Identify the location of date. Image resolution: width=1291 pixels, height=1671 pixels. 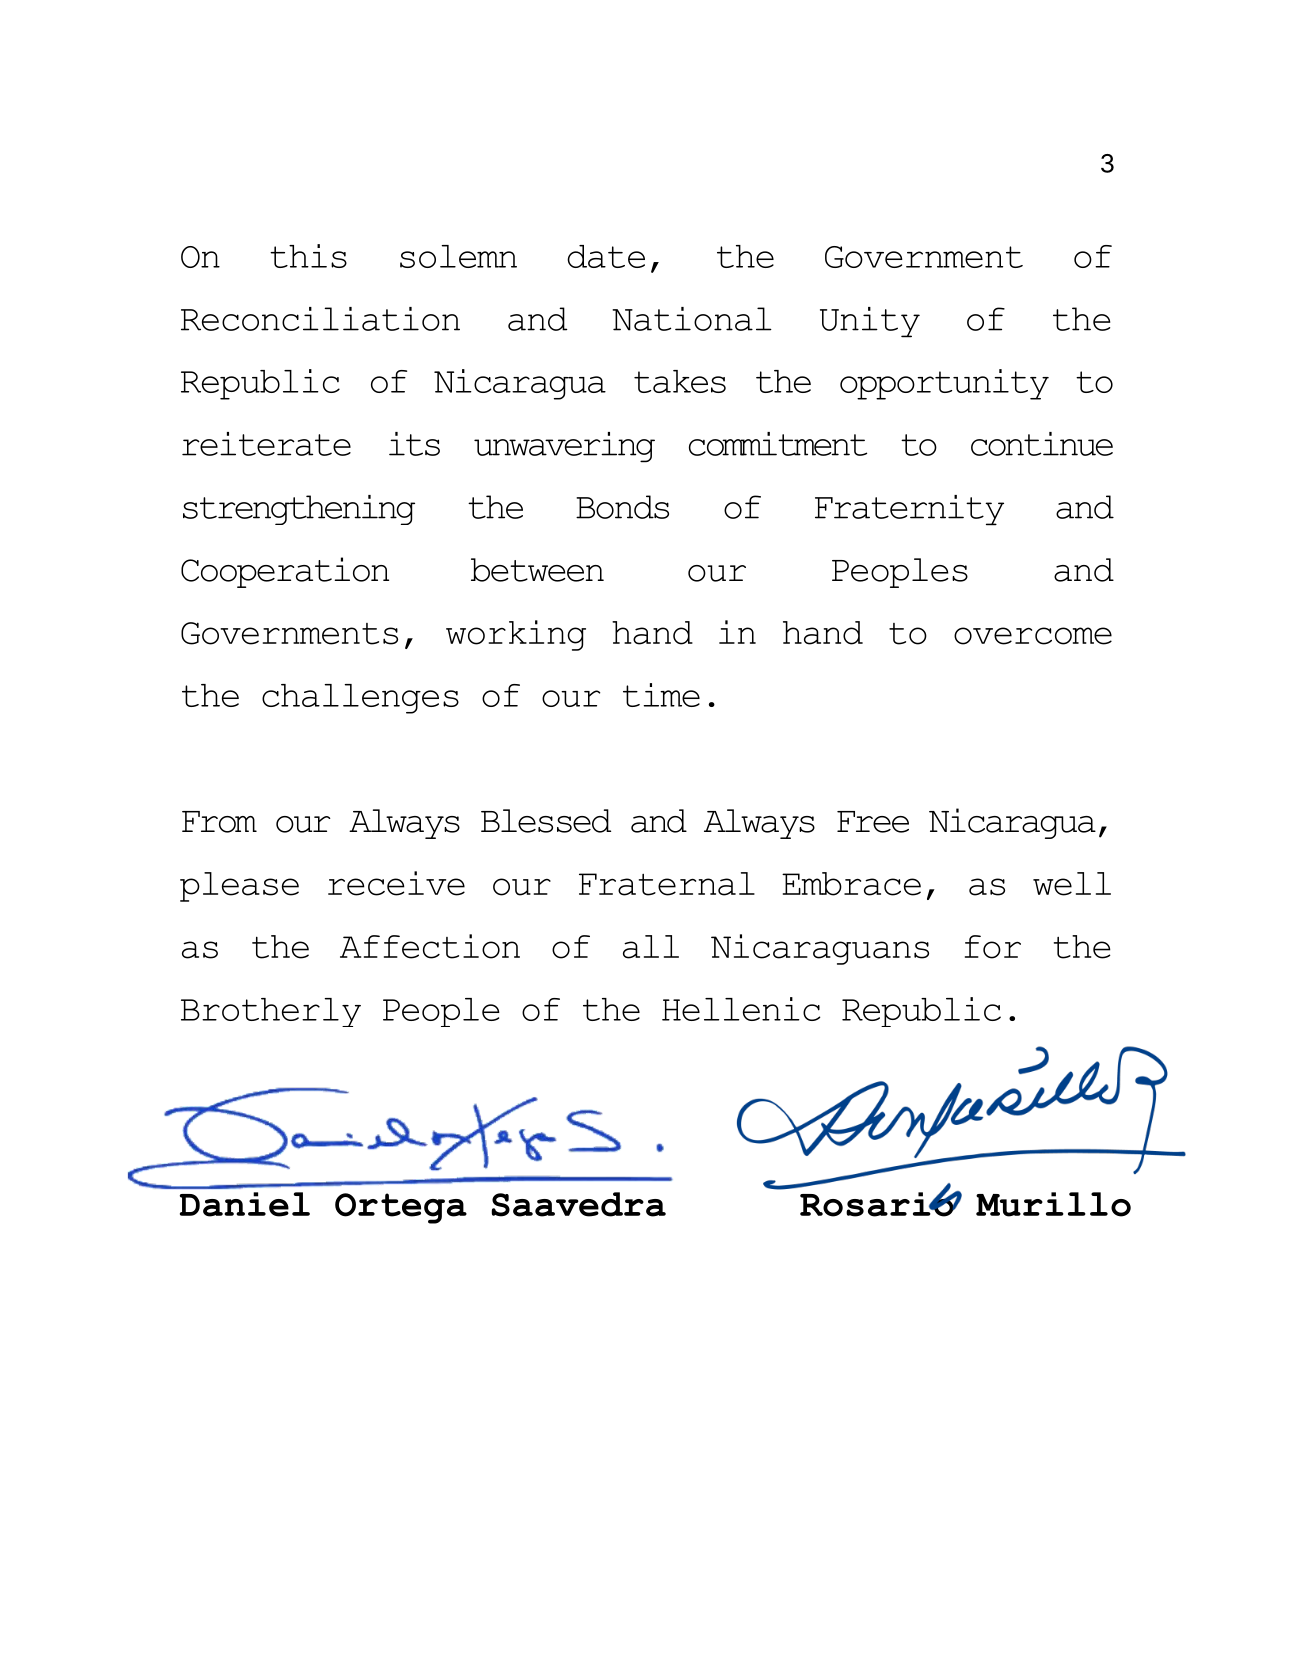
(606, 256).
